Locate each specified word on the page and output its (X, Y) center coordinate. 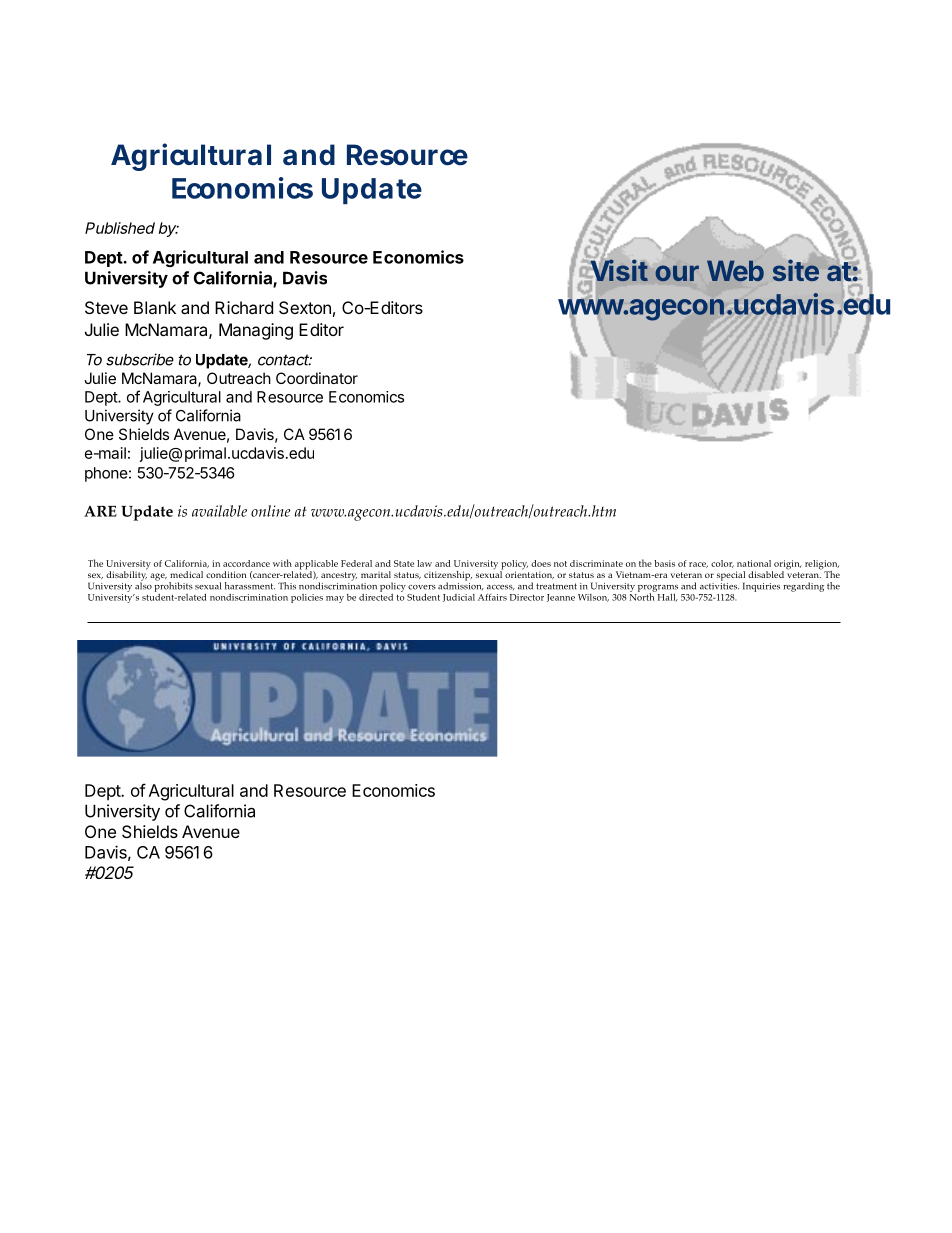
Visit (619, 270)
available (219, 511)
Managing (256, 331)
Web (735, 271)
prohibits (174, 585)
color (722, 564)
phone (106, 474)
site (796, 270)
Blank (155, 307)
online (271, 511)
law (424, 563)
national (754, 563)
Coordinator (317, 378)
